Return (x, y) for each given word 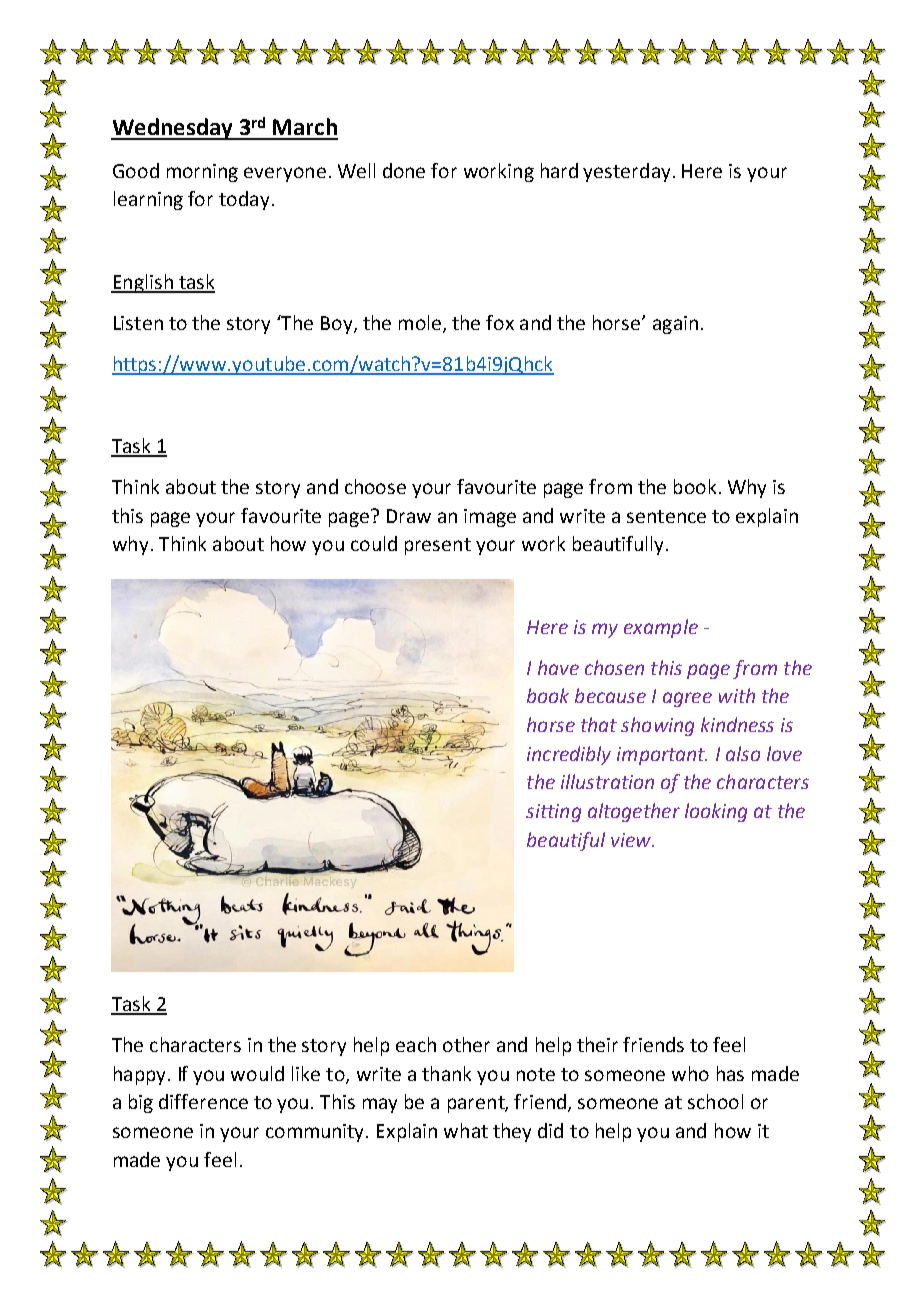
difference (203, 1101)
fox (500, 322)
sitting (553, 813)
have (558, 667)
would (257, 1073)
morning (202, 173)
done (404, 170)
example (661, 628)
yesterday (626, 172)
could (374, 543)
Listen (138, 323)
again (675, 325)
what (466, 1130)
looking (716, 812)
